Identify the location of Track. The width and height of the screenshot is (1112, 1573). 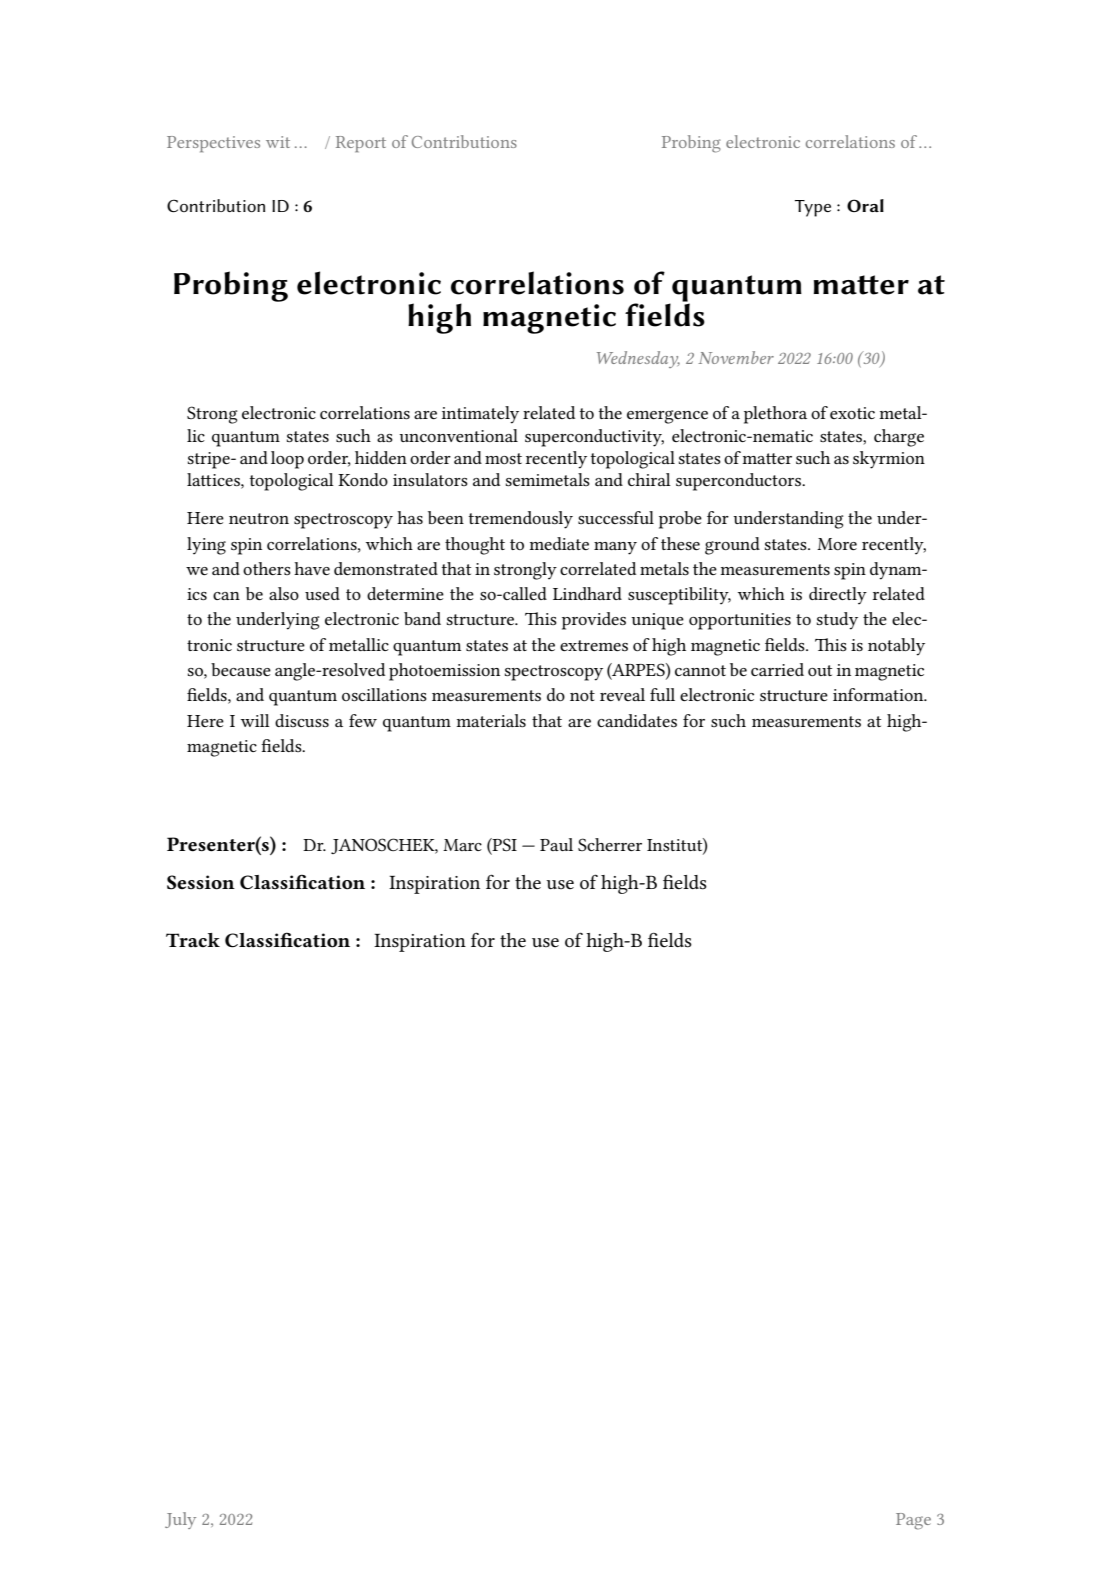
(193, 940).
